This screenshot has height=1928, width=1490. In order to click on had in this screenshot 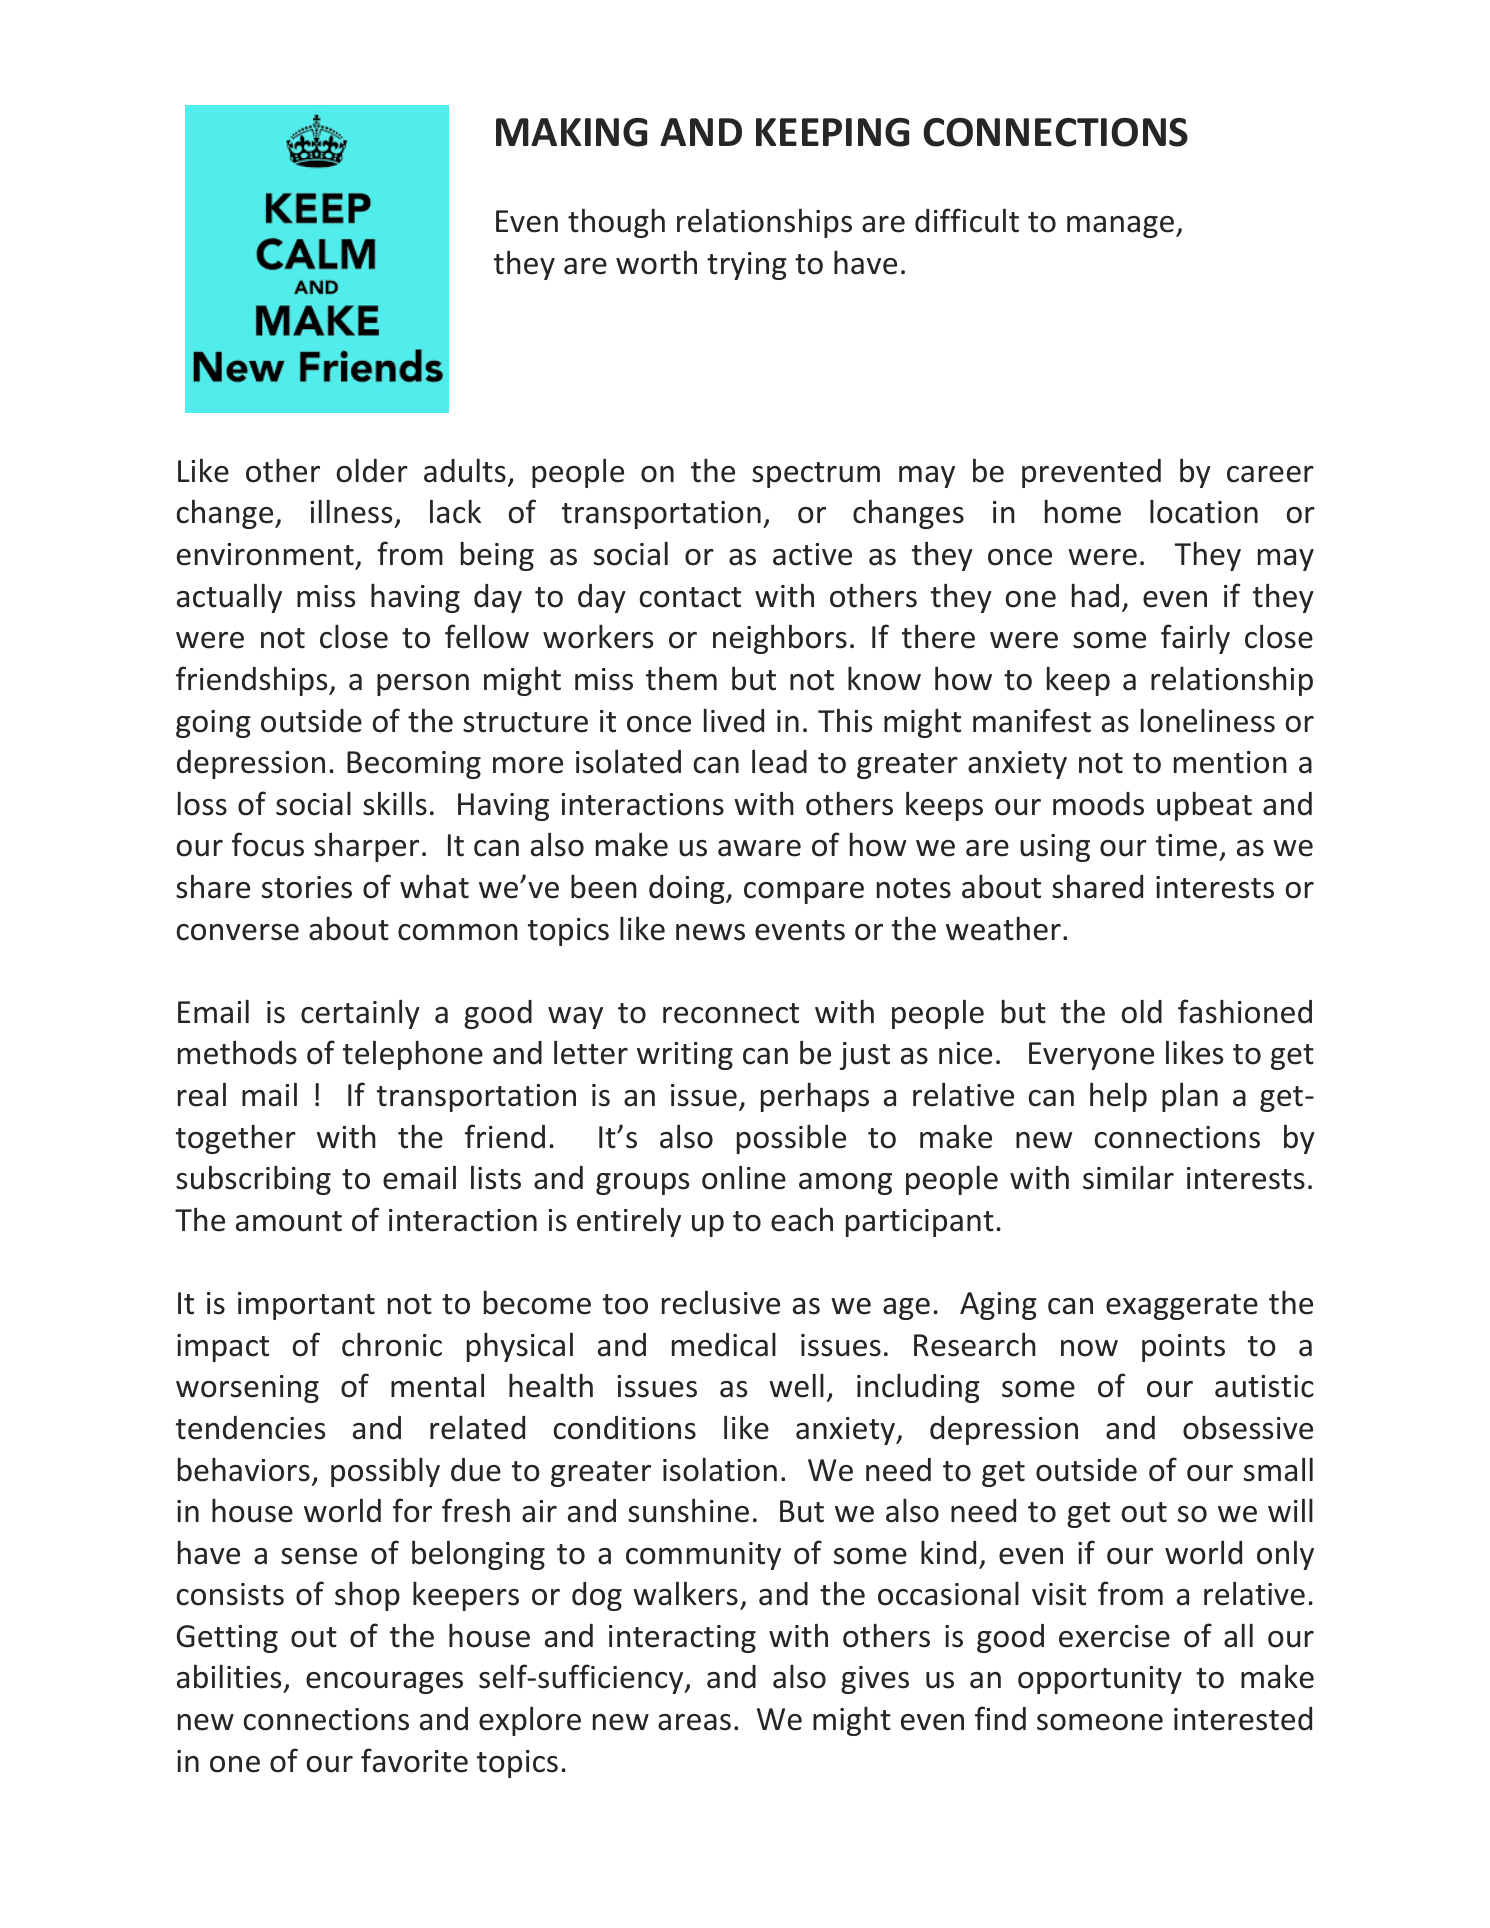, I will do `click(1095, 595)`.
